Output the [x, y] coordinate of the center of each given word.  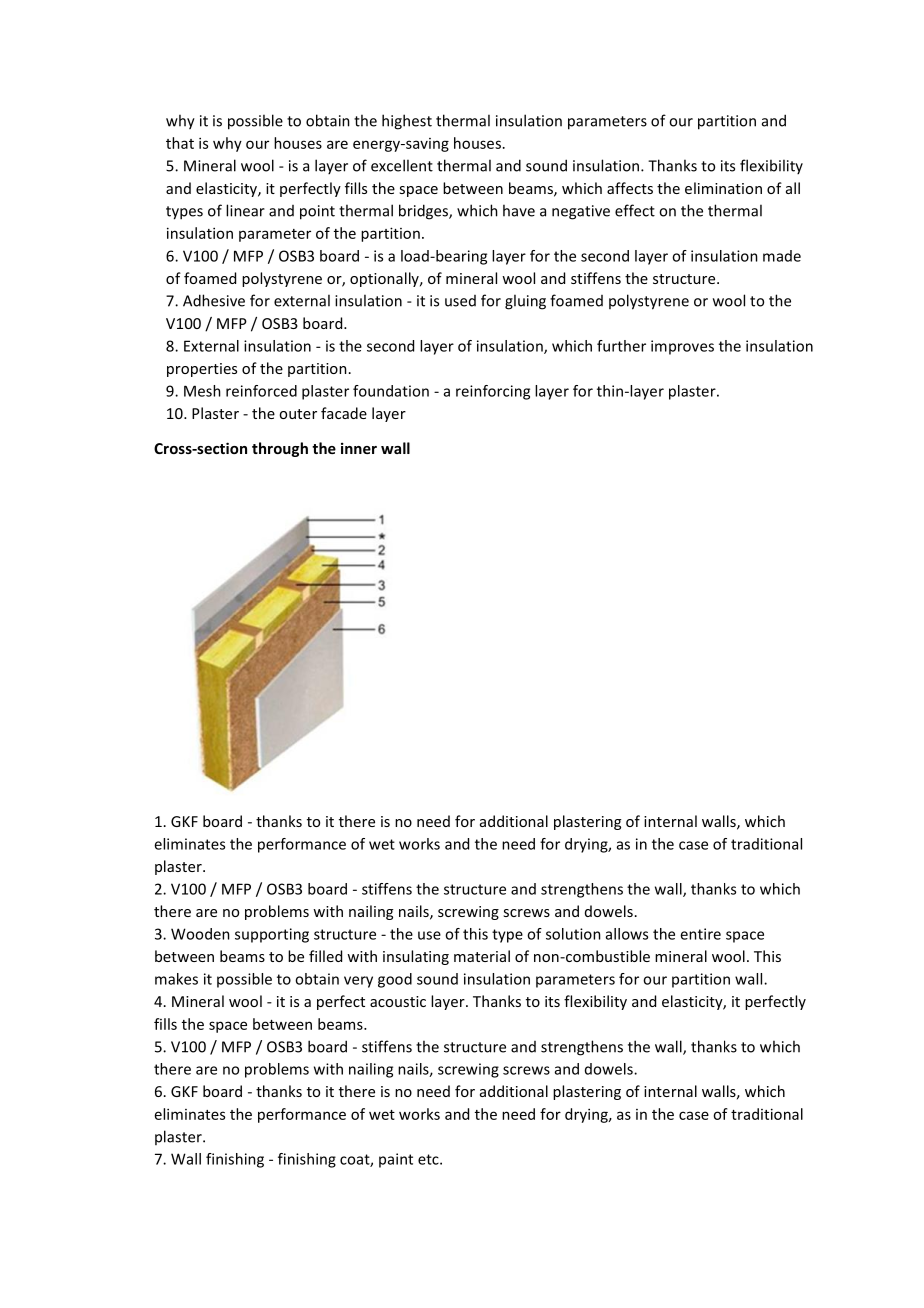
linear [245, 210]
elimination [723, 188]
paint [396, 1160]
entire [700, 934]
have [519, 210]
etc [429, 1159]
